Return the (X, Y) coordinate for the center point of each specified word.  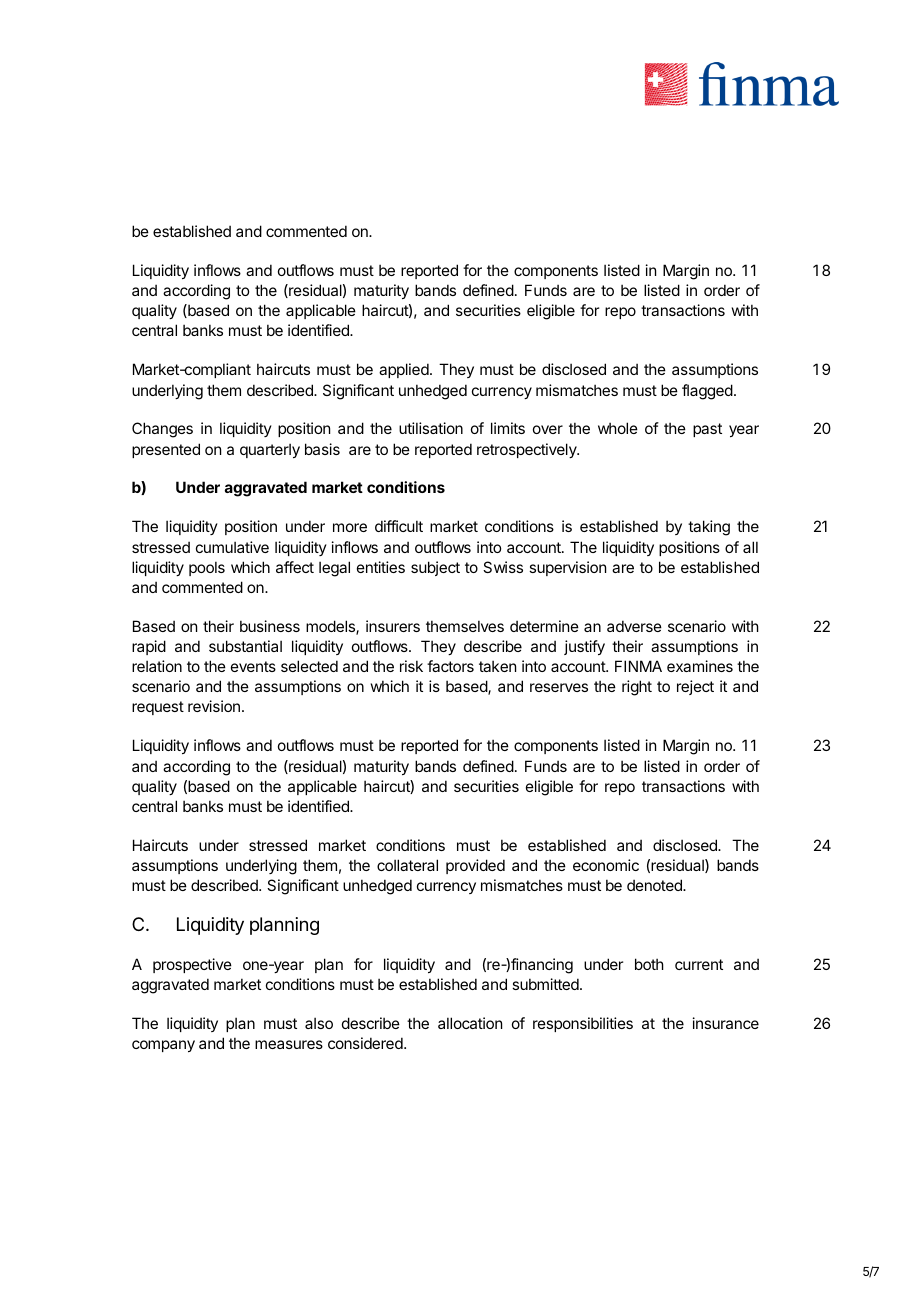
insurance (726, 1023)
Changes (162, 430)
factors (450, 666)
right (637, 688)
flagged (707, 392)
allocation (470, 1023)
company (163, 1046)
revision (214, 706)
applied (405, 370)
